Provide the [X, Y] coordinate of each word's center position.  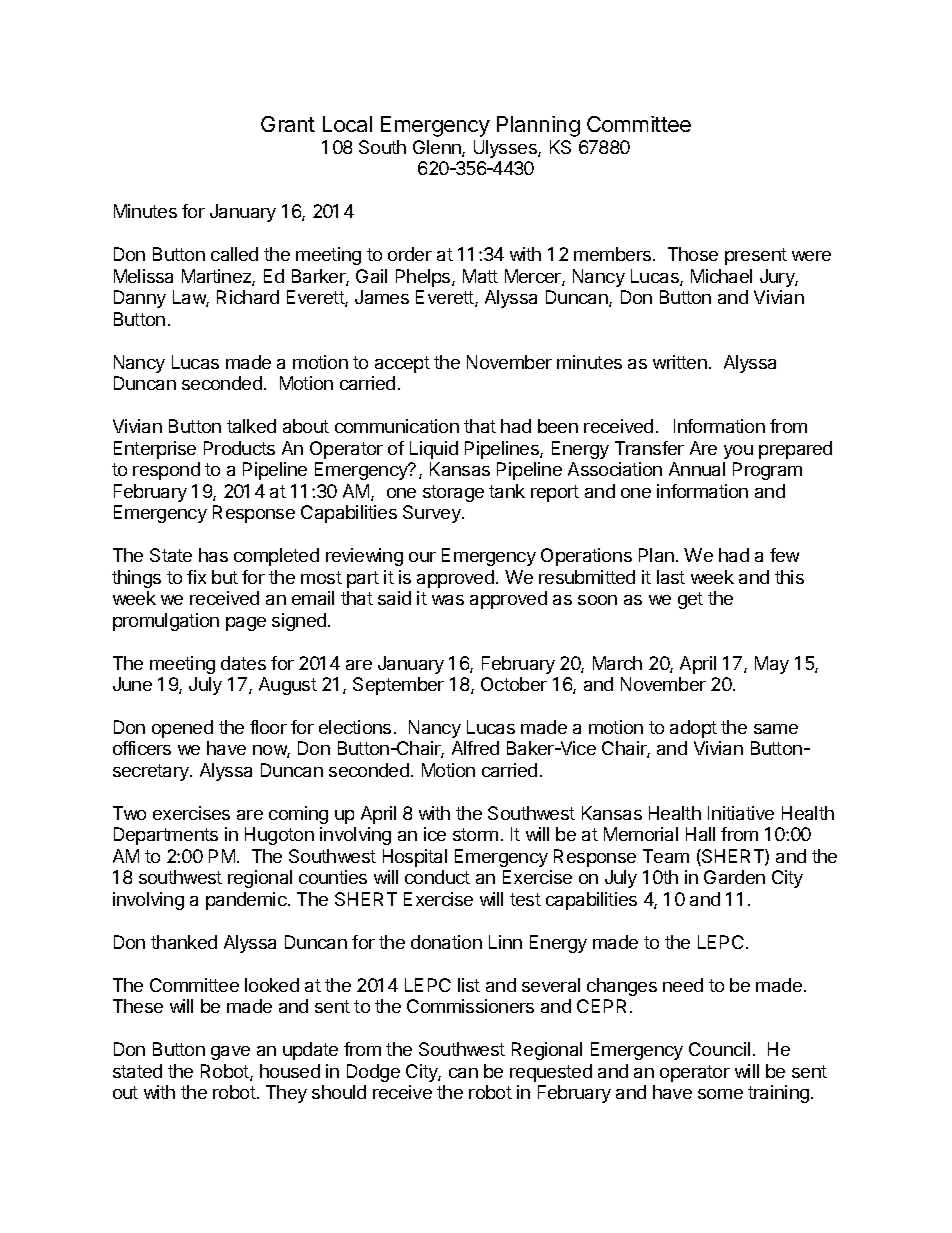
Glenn [438, 148]
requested [551, 1073]
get [690, 600]
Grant [288, 124]
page [246, 624]
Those [693, 254]
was [448, 600]
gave [230, 1053]
